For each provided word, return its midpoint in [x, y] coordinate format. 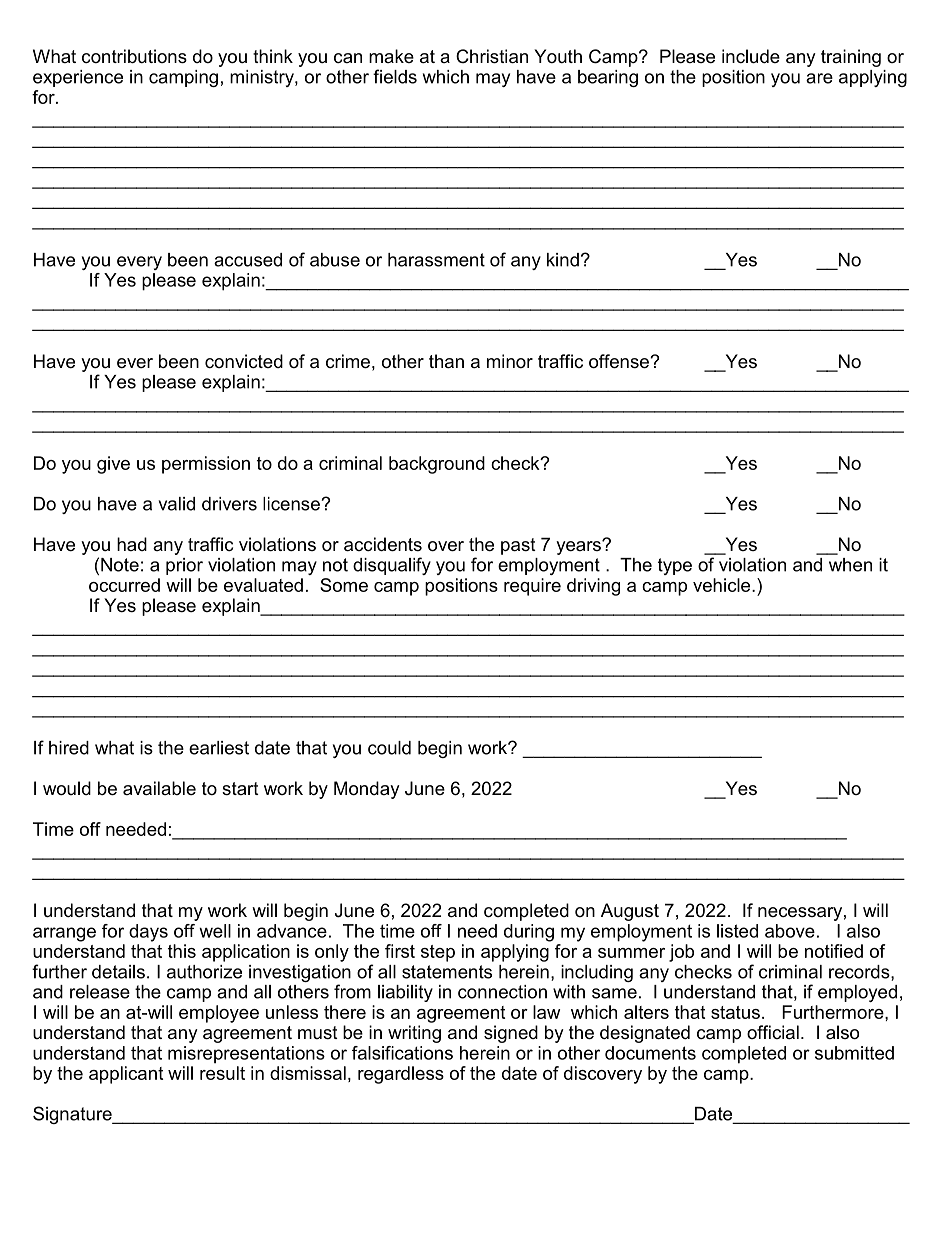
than [446, 361]
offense [620, 361]
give [113, 465]
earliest [219, 748]
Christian [492, 56]
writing [414, 1034]
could [389, 748]
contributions [134, 56]
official [773, 1032]
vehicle [723, 585]
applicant [126, 1075]
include [751, 56]
